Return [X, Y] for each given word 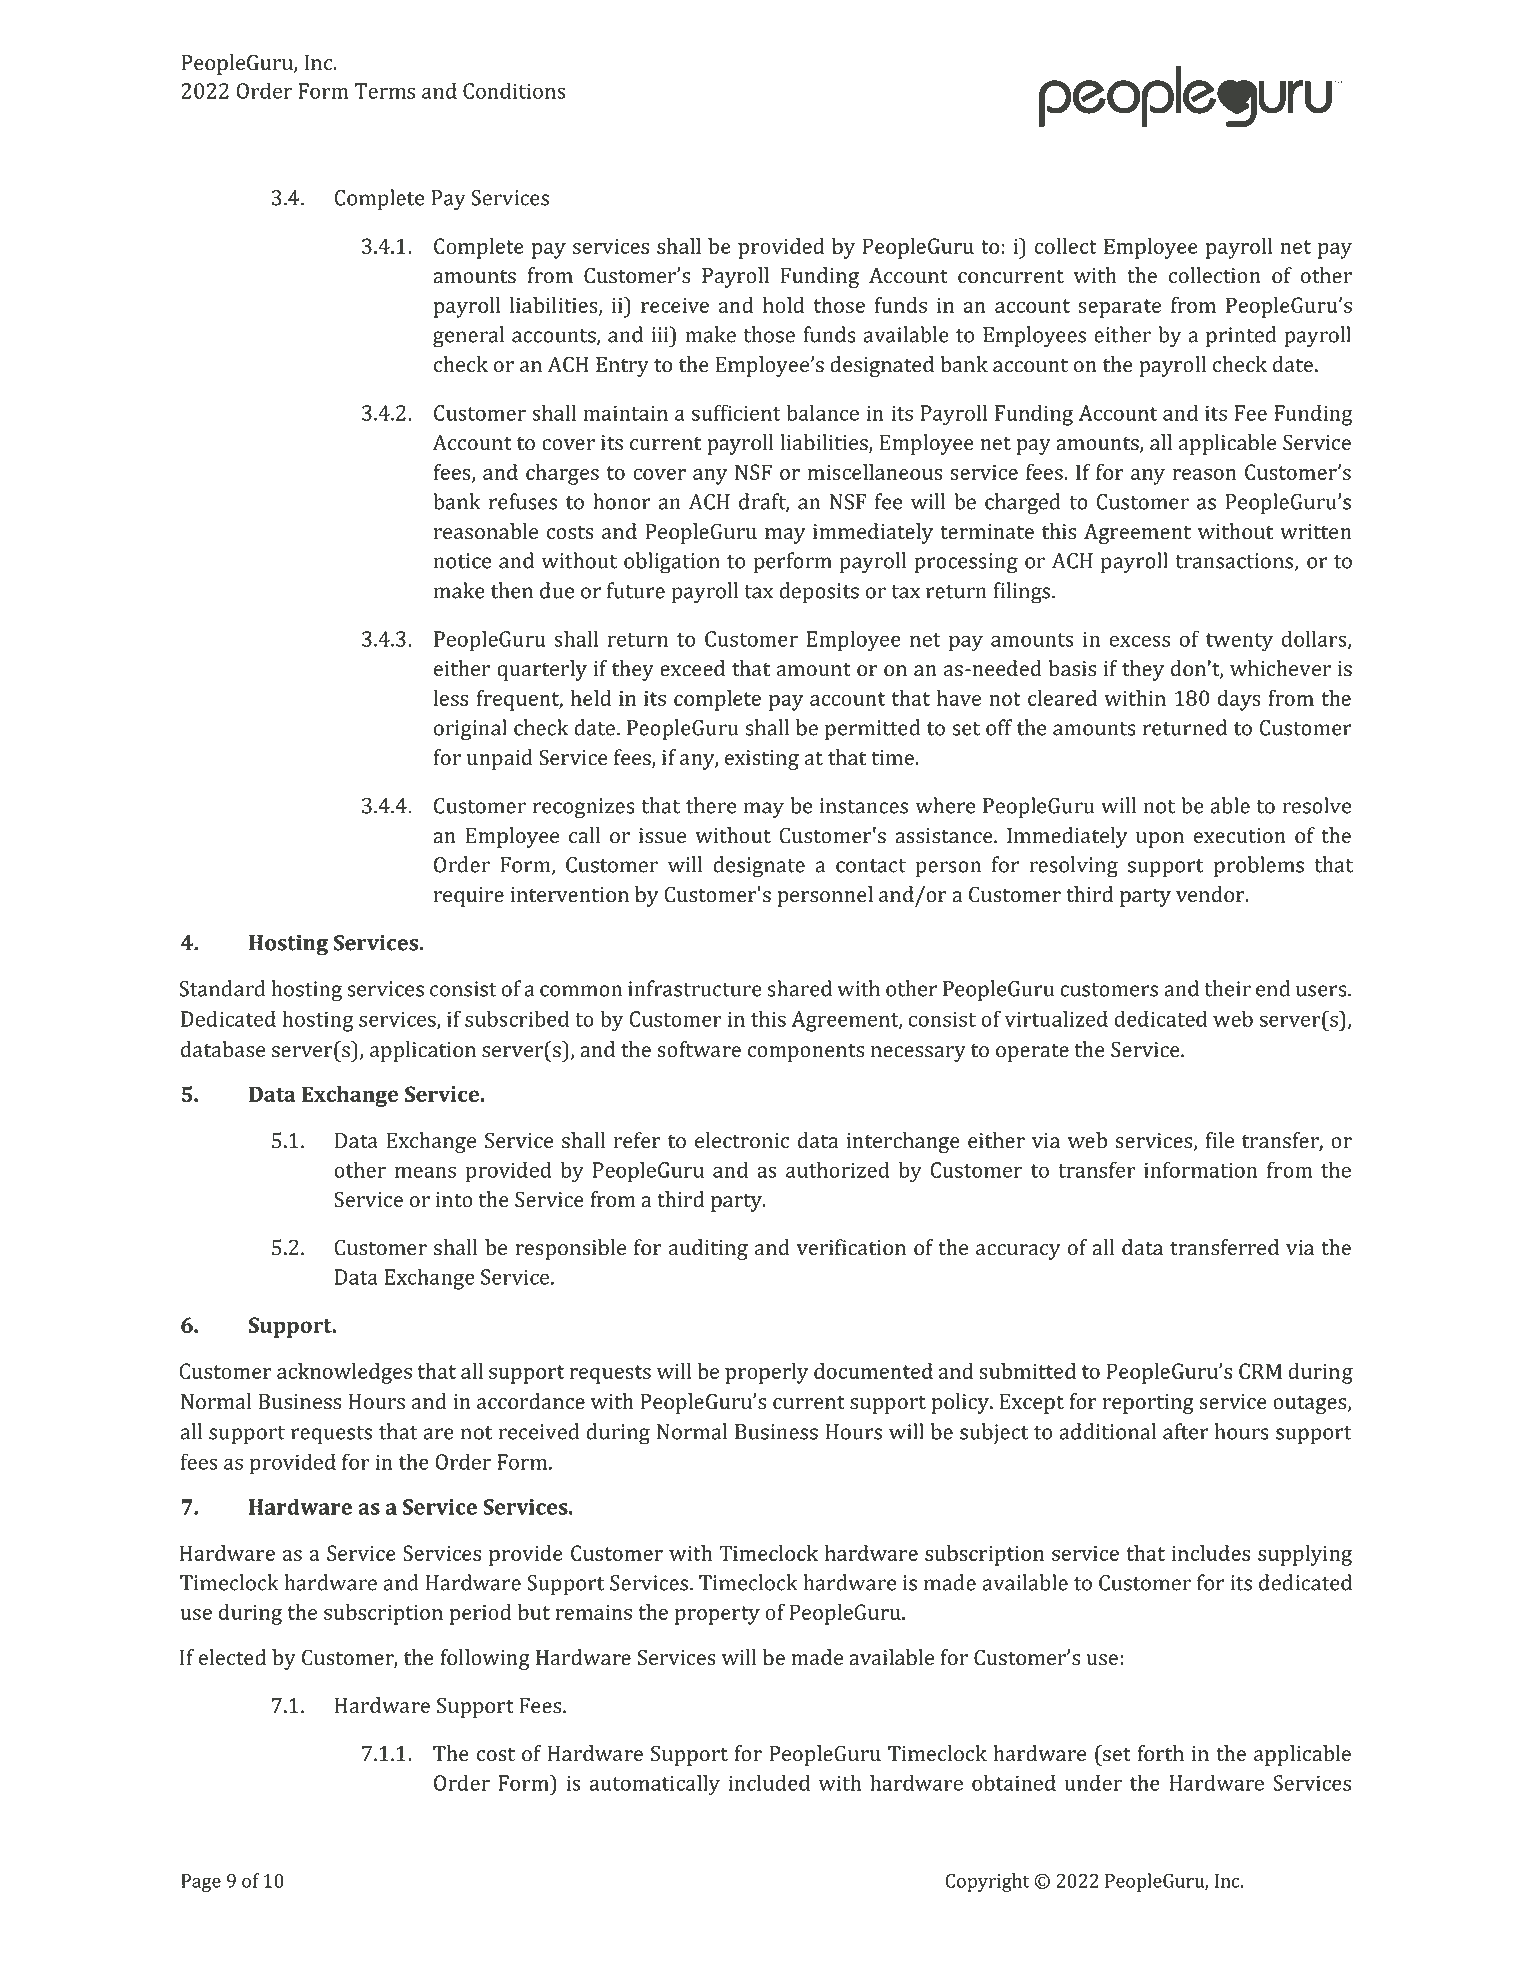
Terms [385, 91]
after [1186, 1431]
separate [1119, 308]
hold [783, 305]
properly [767, 1373]
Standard [222, 988]
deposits [819, 592]
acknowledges [344, 1373]
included [769, 1782]
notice [462, 561]
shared [799, 988]
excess [1140, 641]
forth [1160, 1753]
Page [201, 1883]
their [1227, 988]
